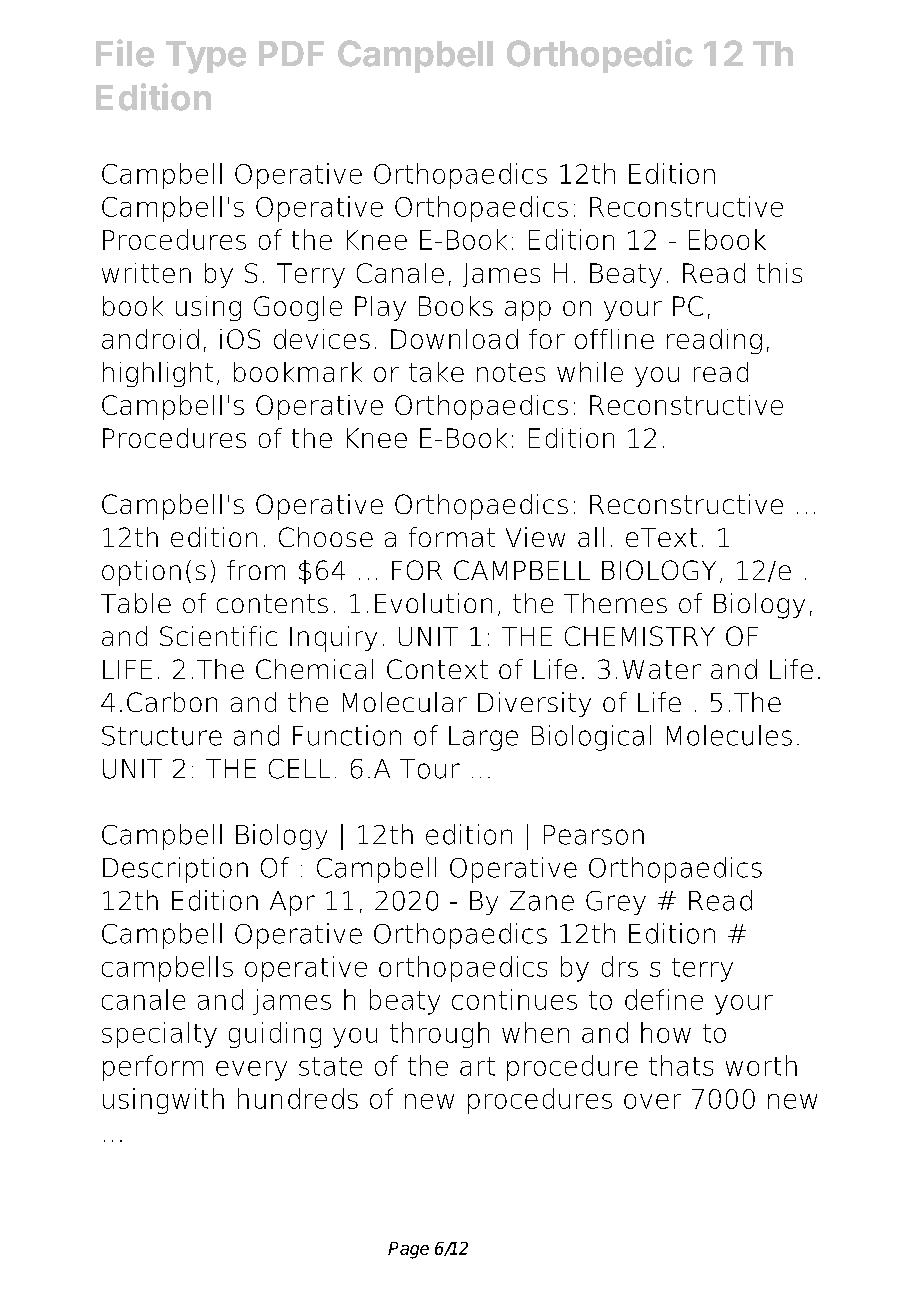 This screenshot has height=1311, width=924. What do you see at coordinates (206, 57) in the screenshot?
I see `Type` at bounding box center [206, 57].
